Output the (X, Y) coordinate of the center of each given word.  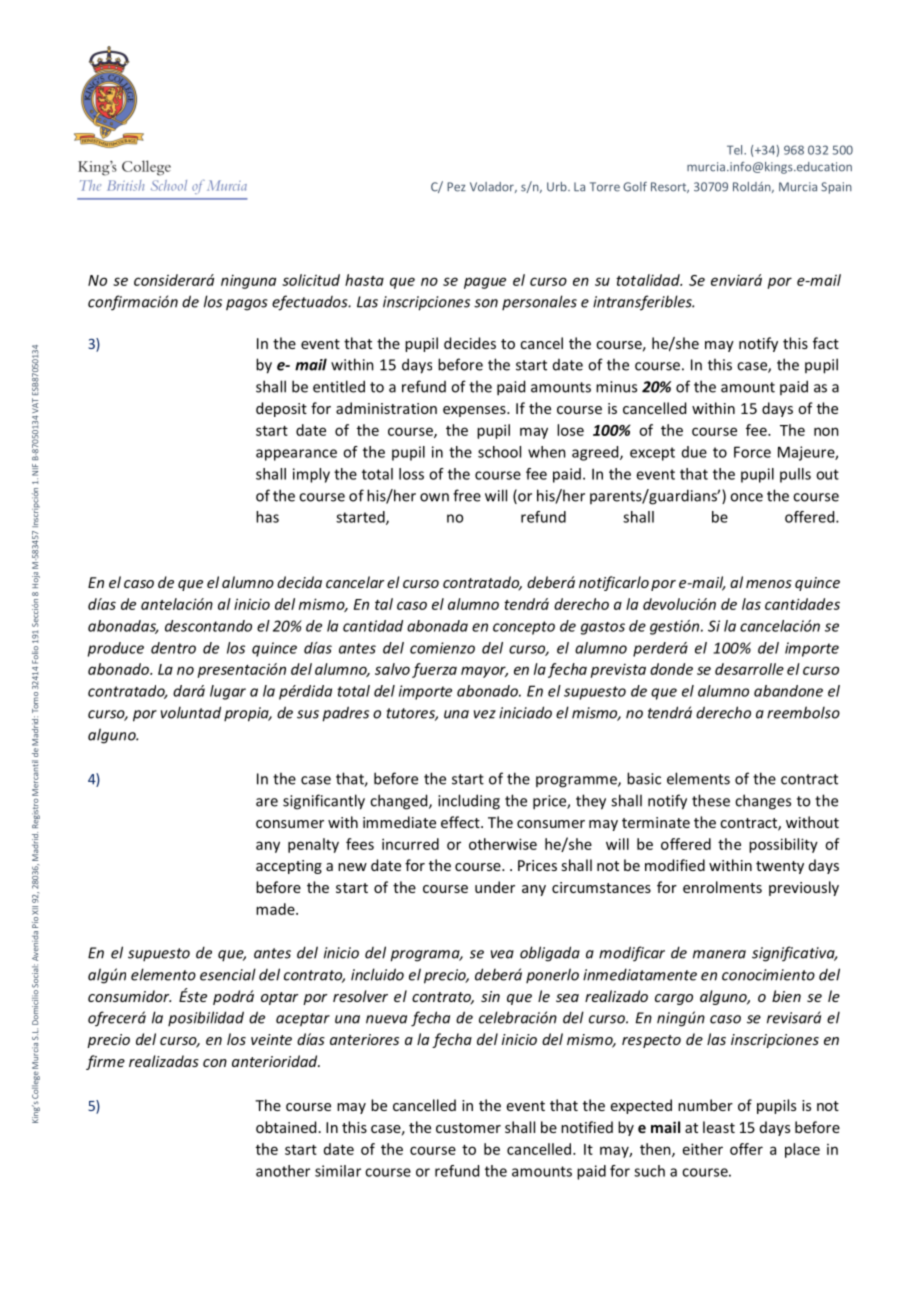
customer (468, 1128)
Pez (456, 187)
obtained (286, 1127)
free (467, 495)
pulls (795, 475)
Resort (670, 187)
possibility (783, 845)
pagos (247, 305)
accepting (289, 867)
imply (311, 475)
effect (461, 822)
